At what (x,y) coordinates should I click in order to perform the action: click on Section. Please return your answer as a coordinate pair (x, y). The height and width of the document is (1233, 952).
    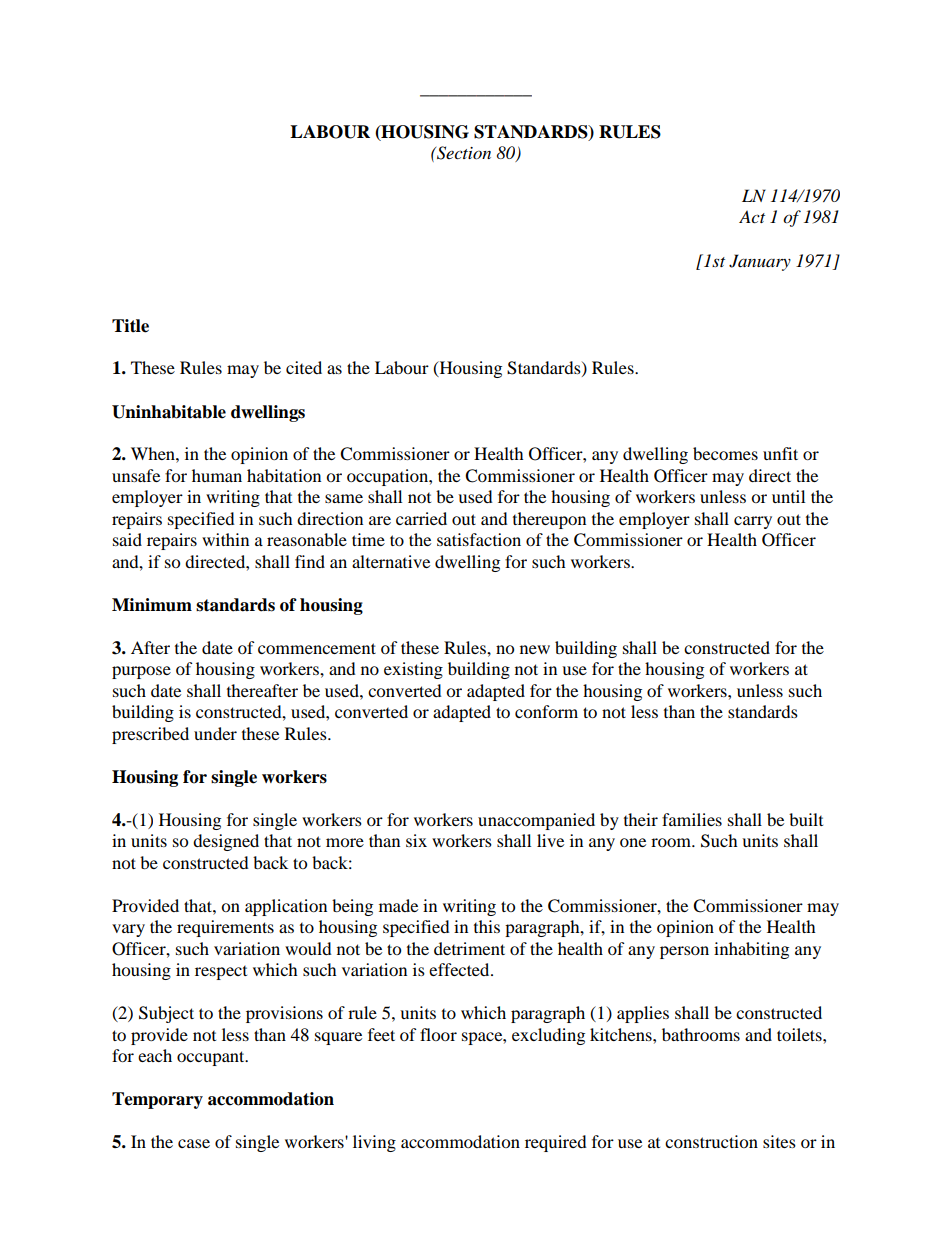
    Looking at the image, I should click on (463, 153).
